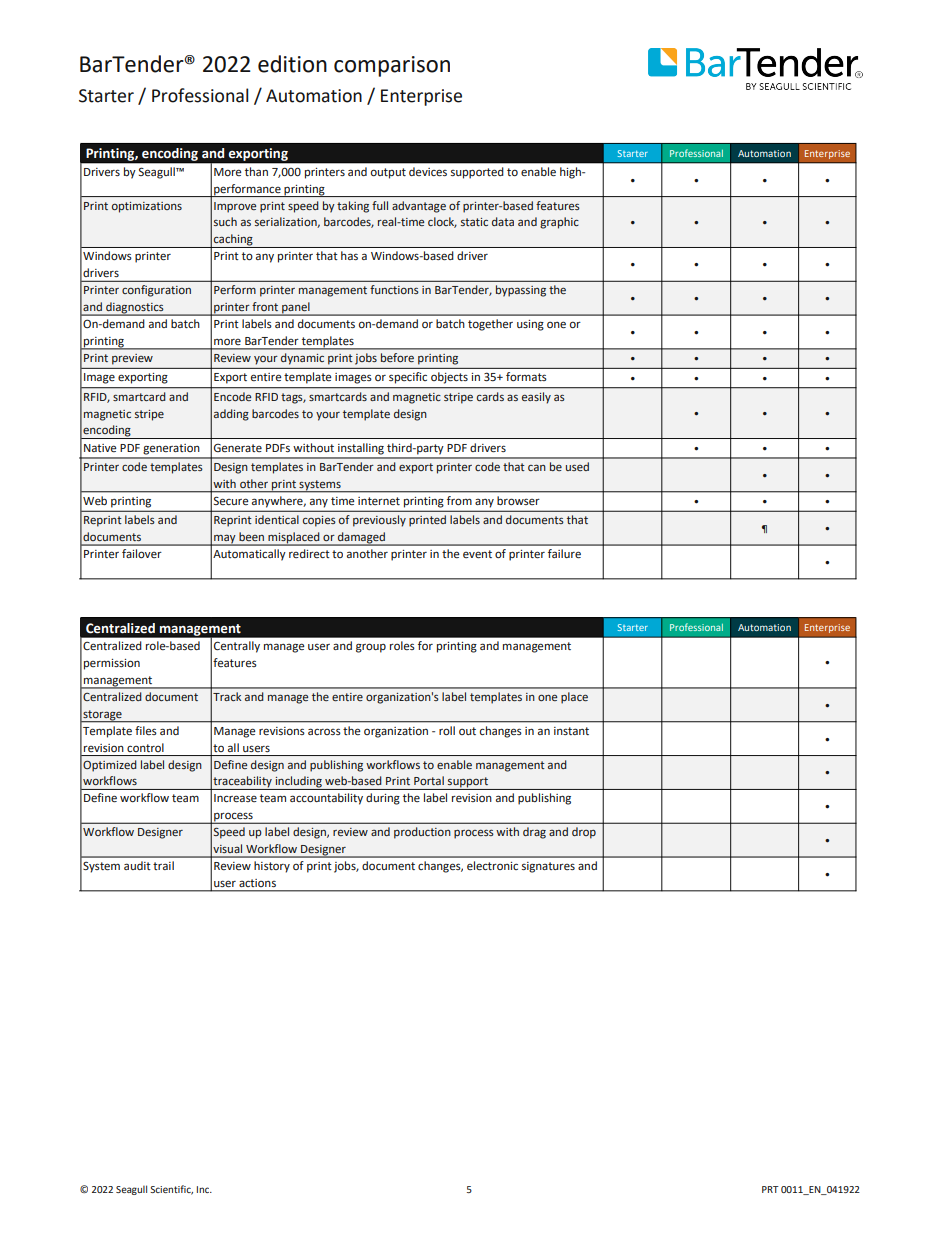 The image size is (952, 1233). I want to click on Increase, so click(235, 798).
